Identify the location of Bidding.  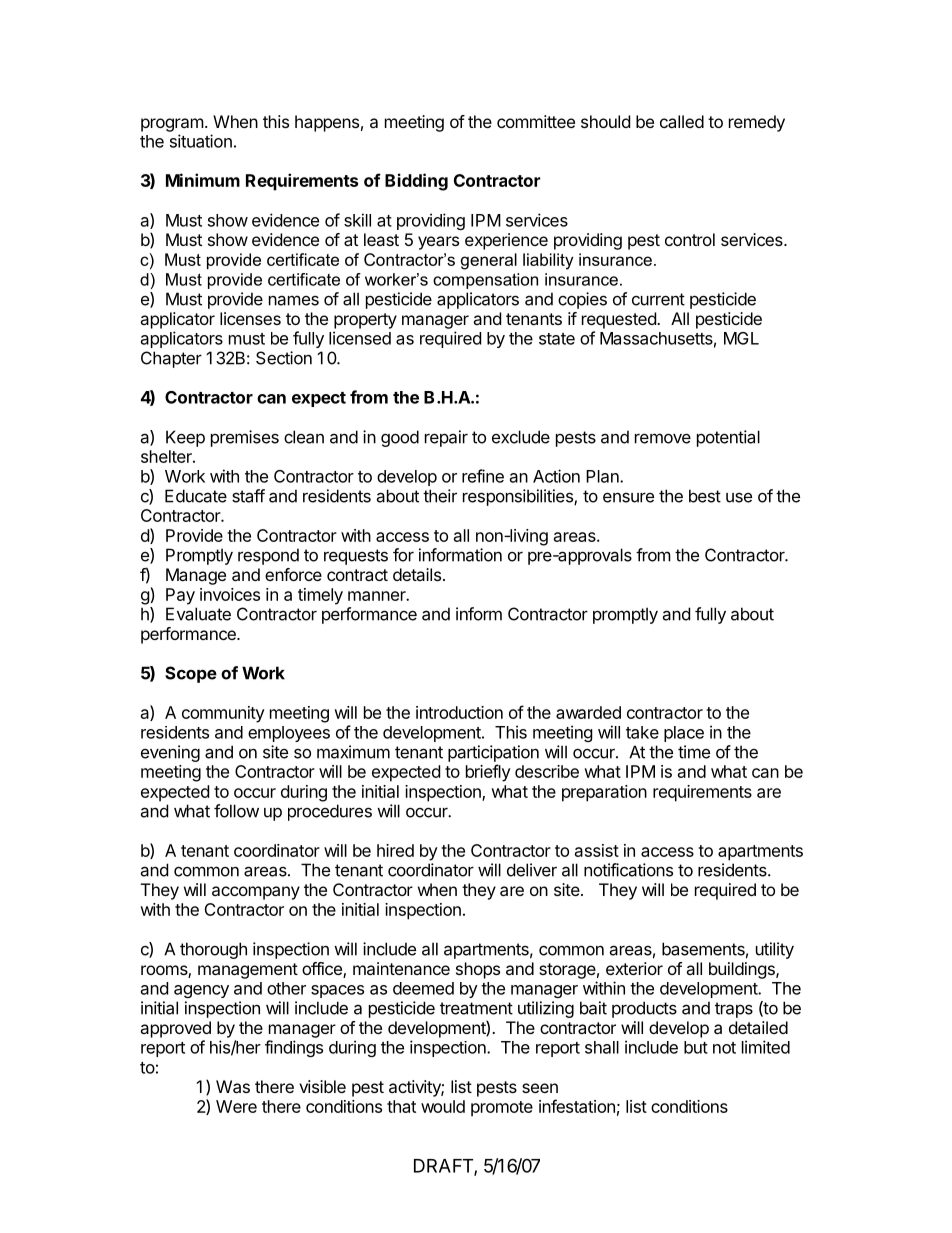
(416, 182).
